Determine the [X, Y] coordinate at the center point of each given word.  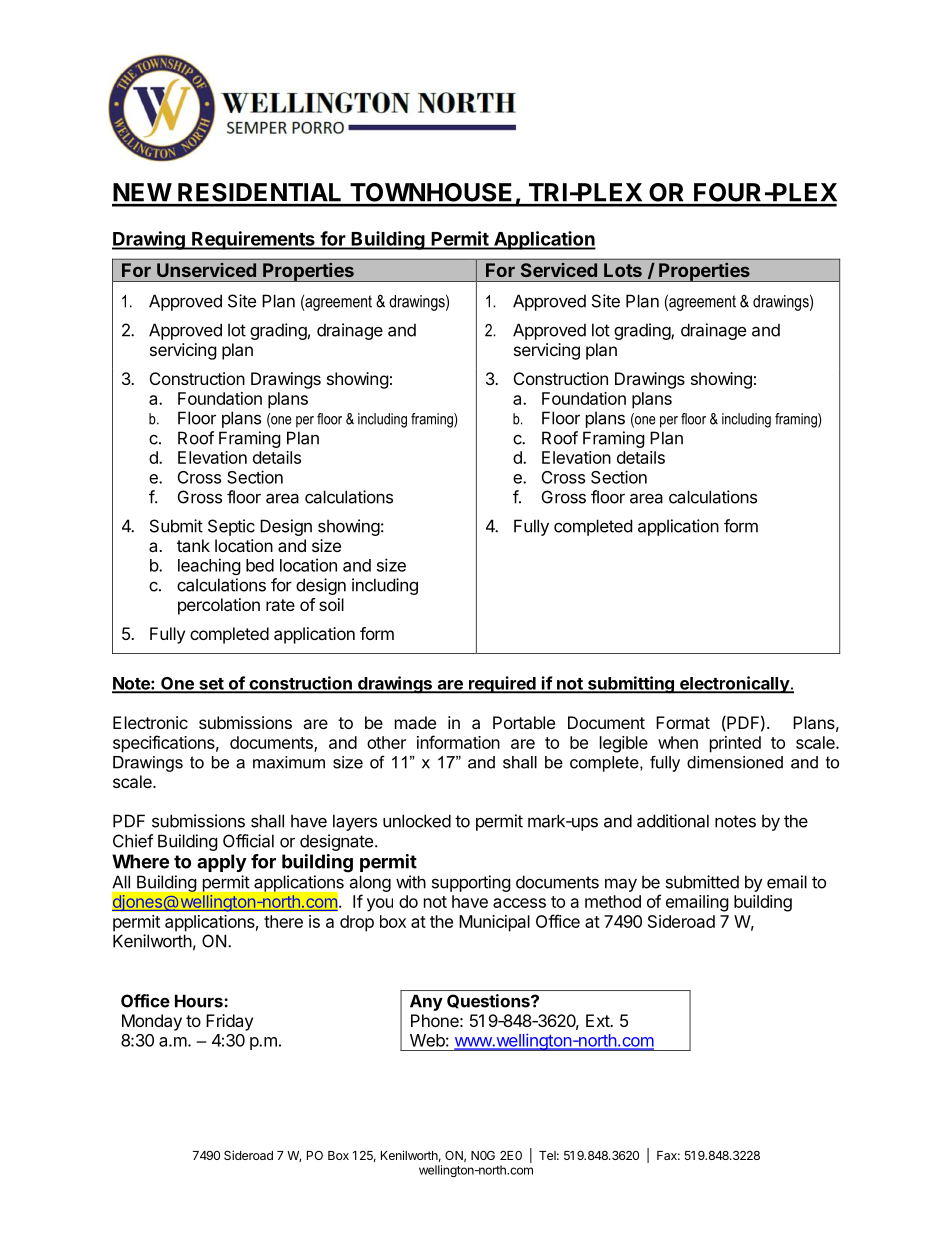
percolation [219, 606]
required [502, 685]
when [678, 742]
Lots [623, 270]
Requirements [253, 240]
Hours [200, 1001]
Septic [231, 527]
